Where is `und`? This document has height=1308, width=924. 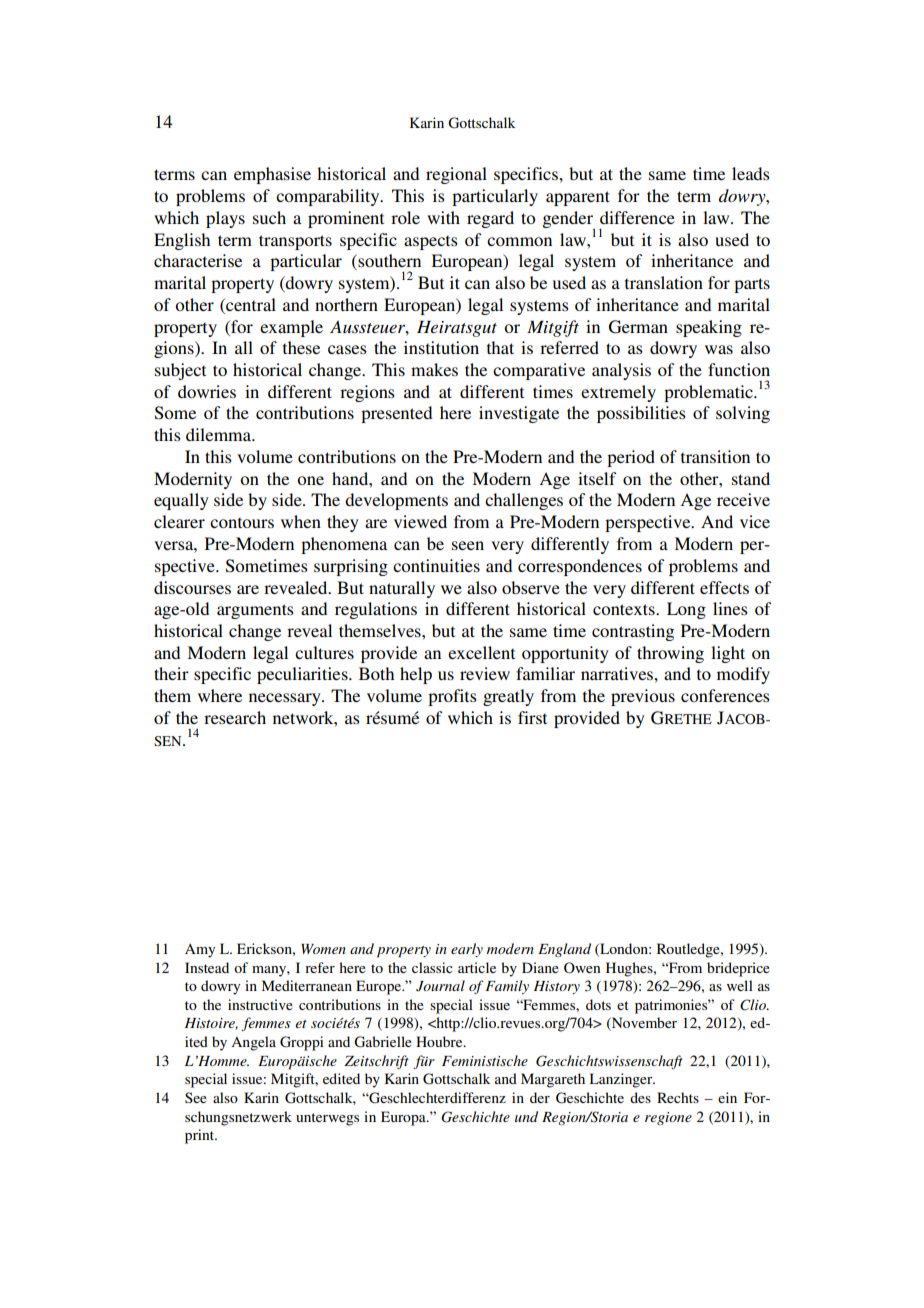 und is located at coordinates (526, 1116).
